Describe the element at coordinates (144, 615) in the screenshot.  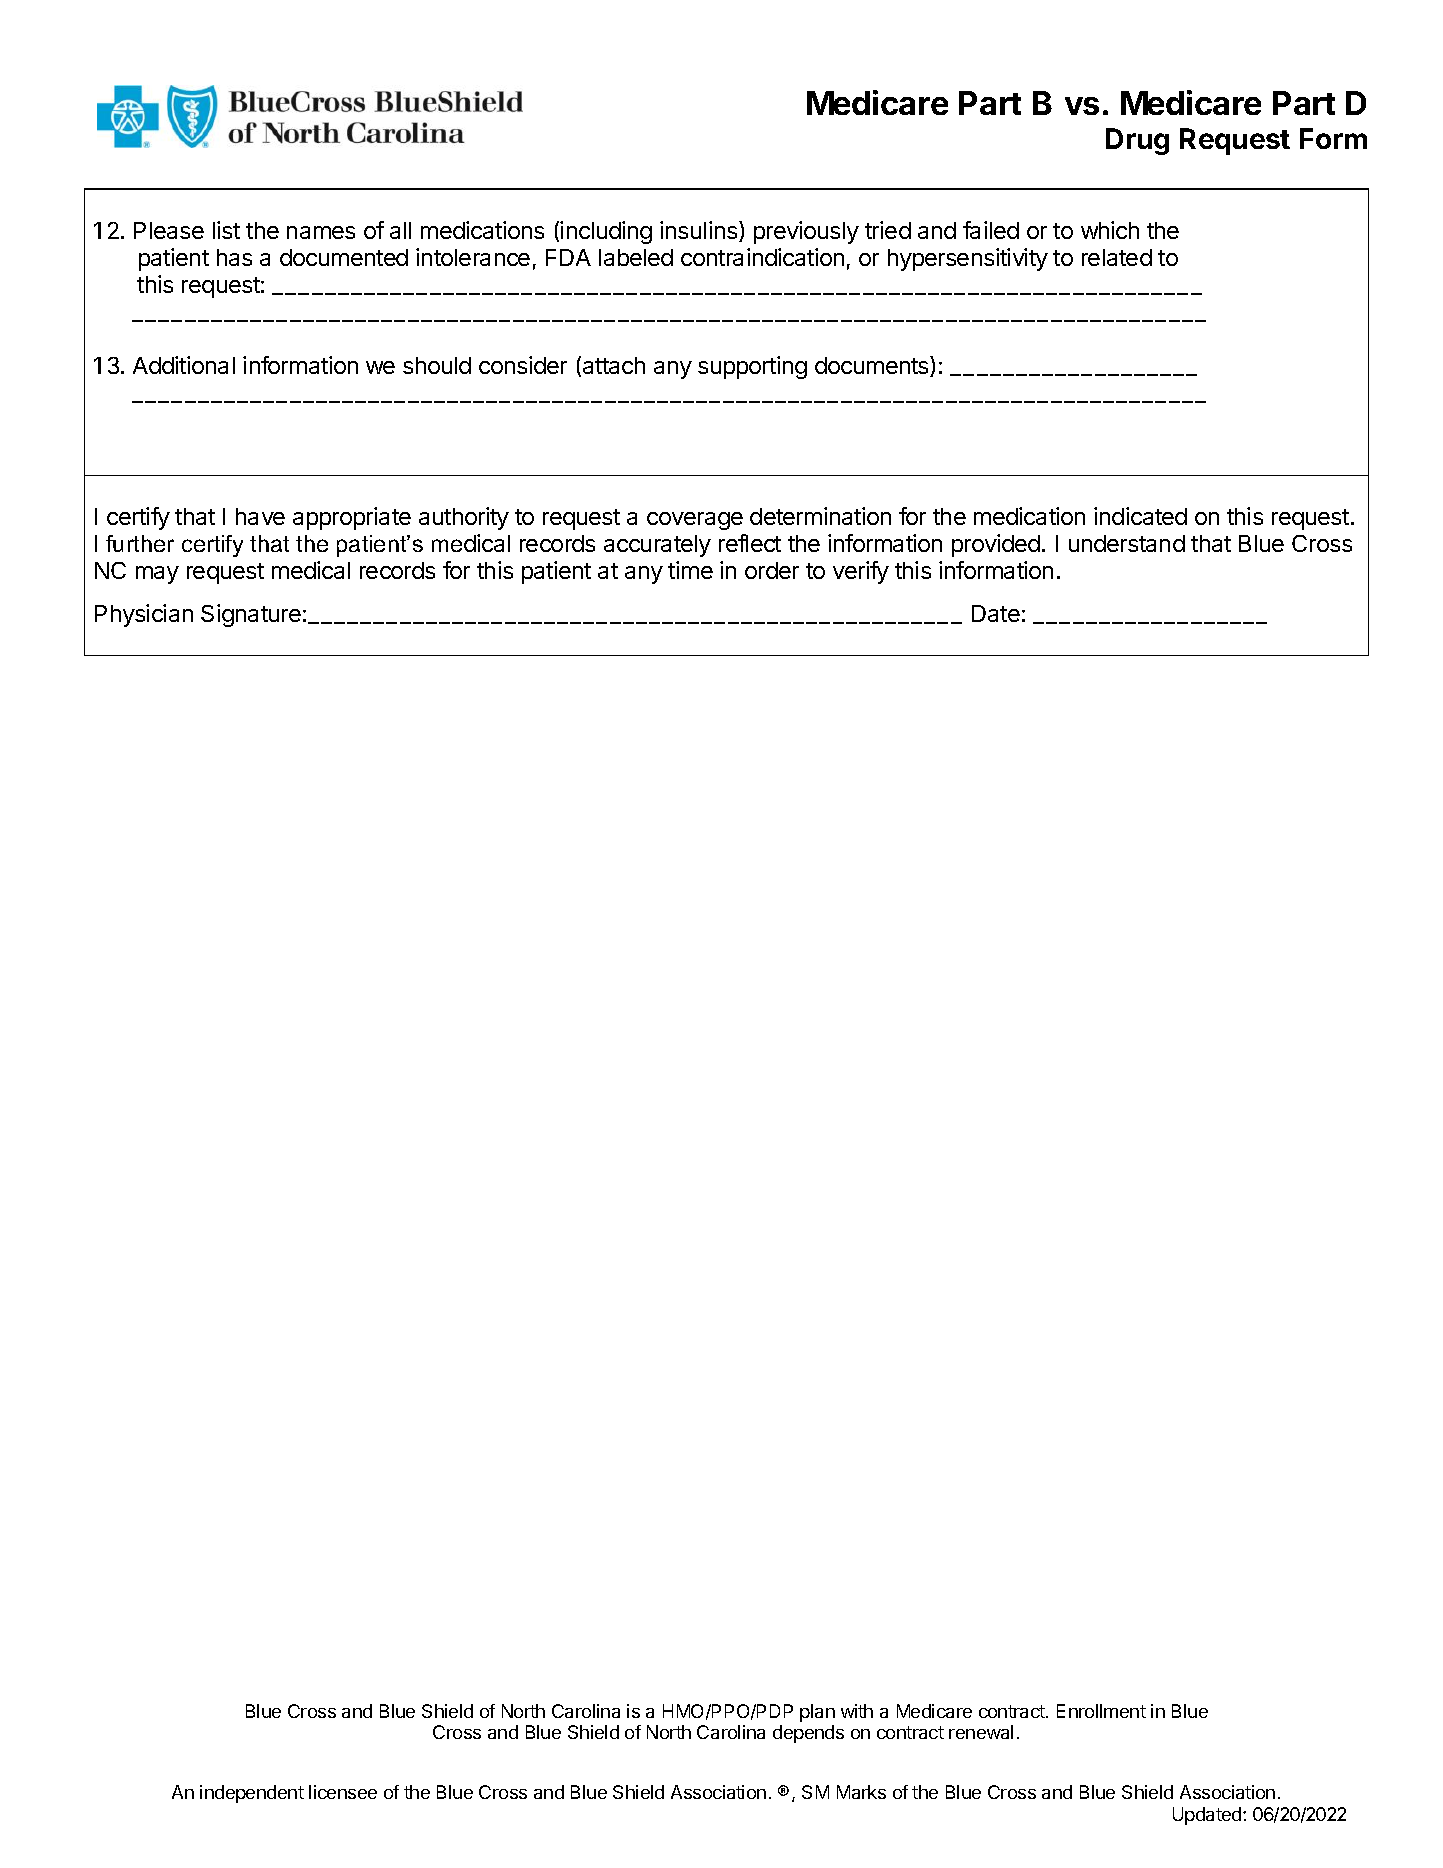
I see `Physician` at that location.
